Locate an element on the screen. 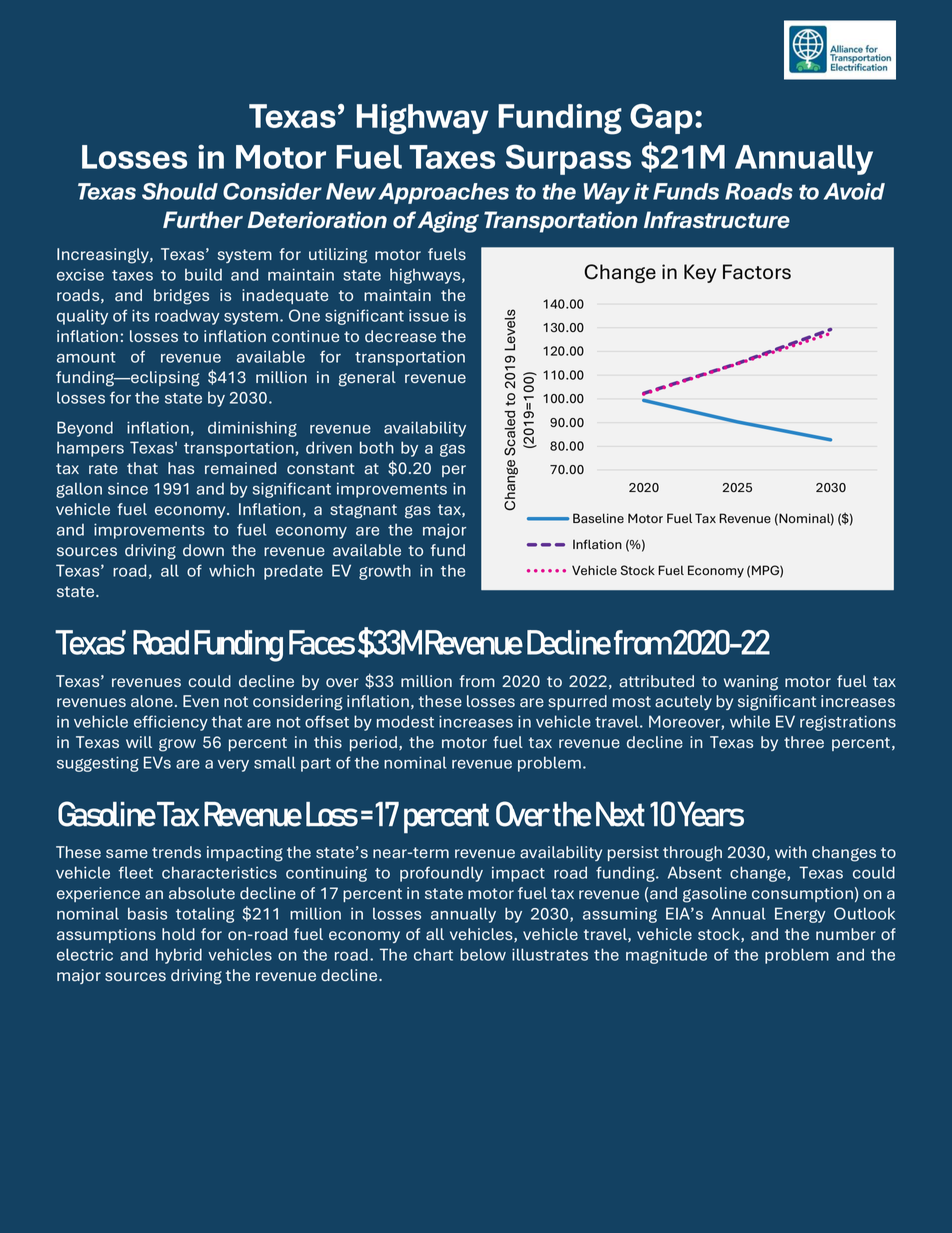 This screenshot has height=1233, width=952. Gap is located at coordinates (661, 119).
